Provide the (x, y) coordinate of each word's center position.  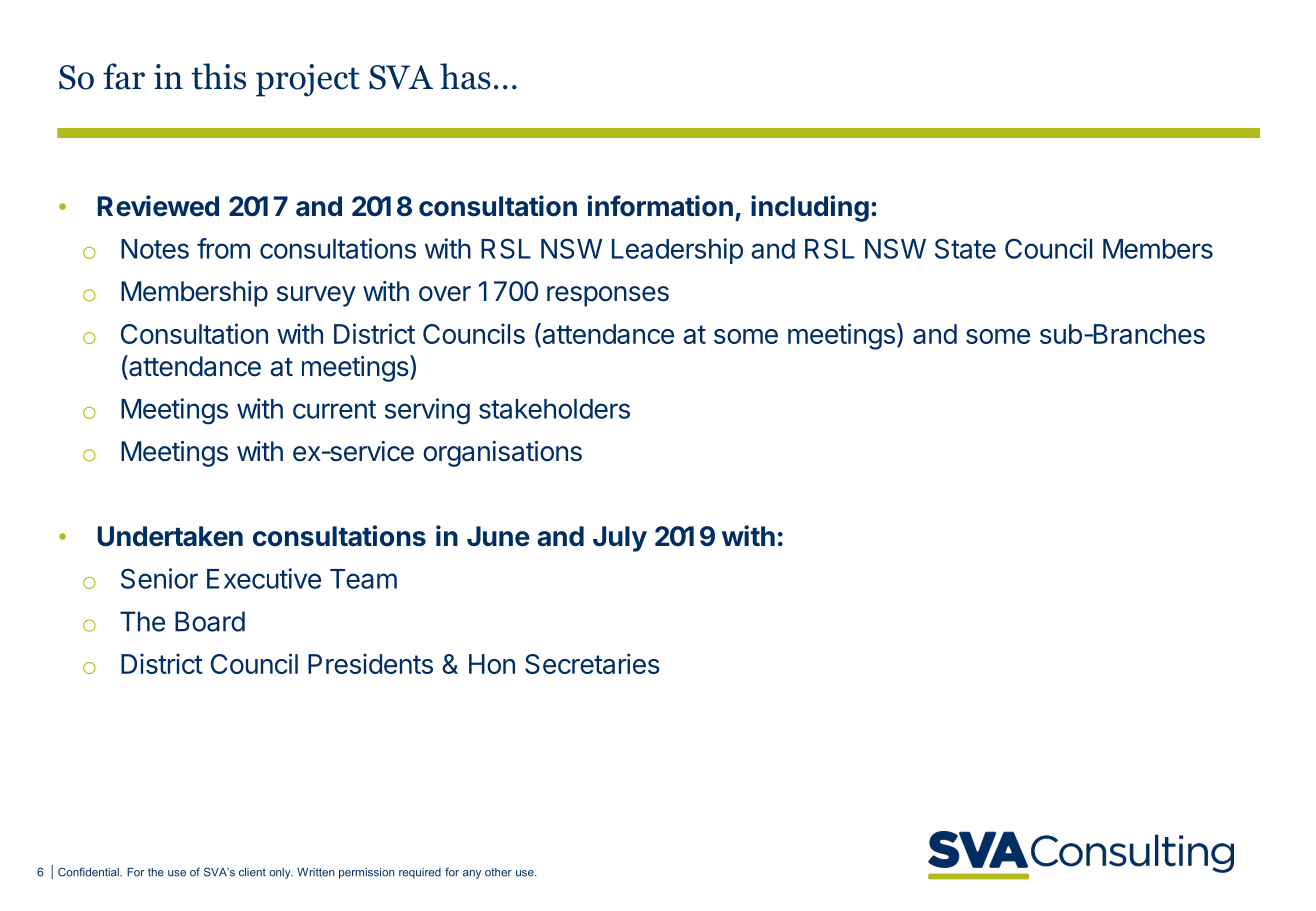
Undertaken (170, 536)
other (498, 872)
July (620, 539)
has (465, 76)
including (810, 208)
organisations (502, 454)
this (218, 76)
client (252, 872)
